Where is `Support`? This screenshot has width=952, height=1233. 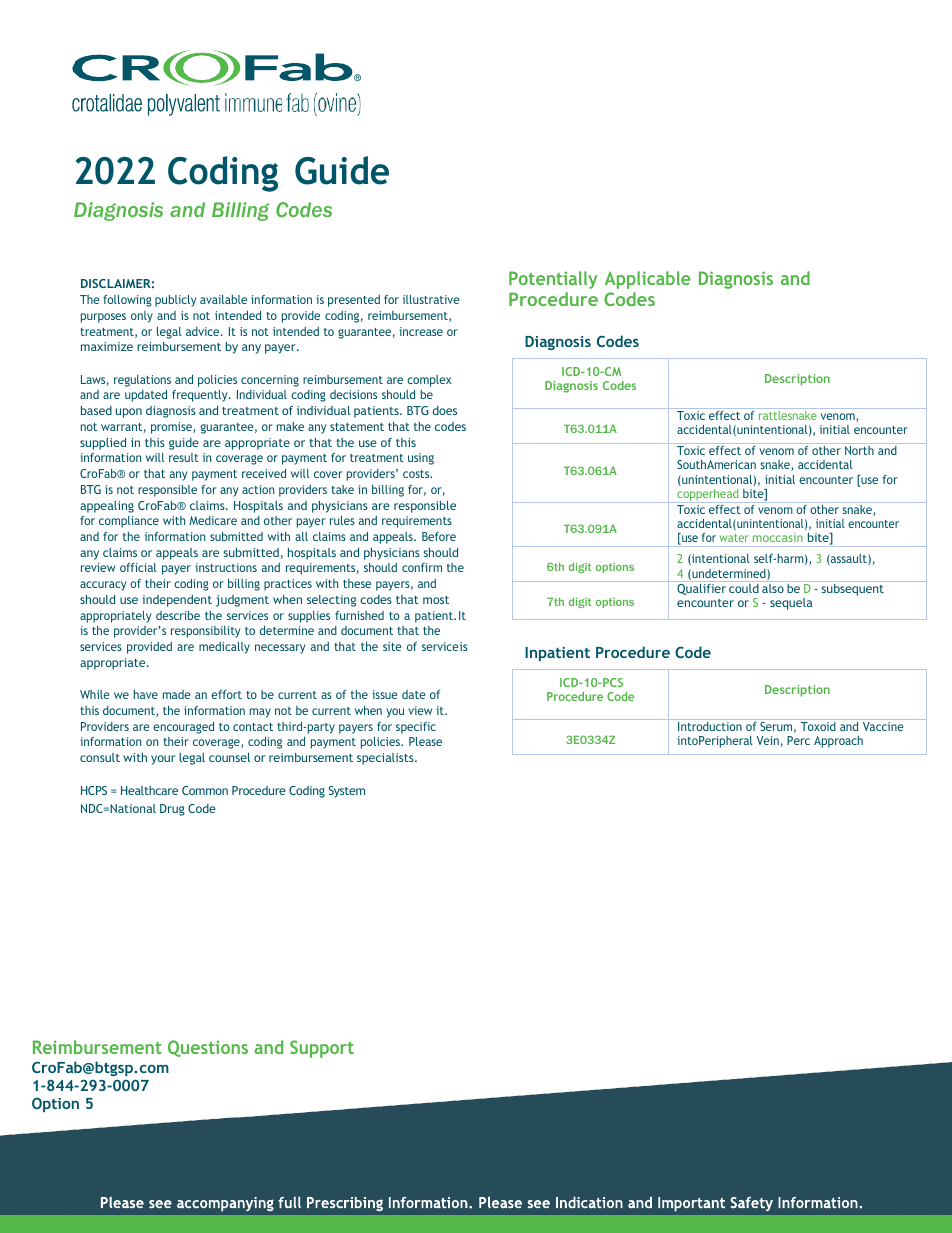
Support is located at coordinates (322, 1049).
